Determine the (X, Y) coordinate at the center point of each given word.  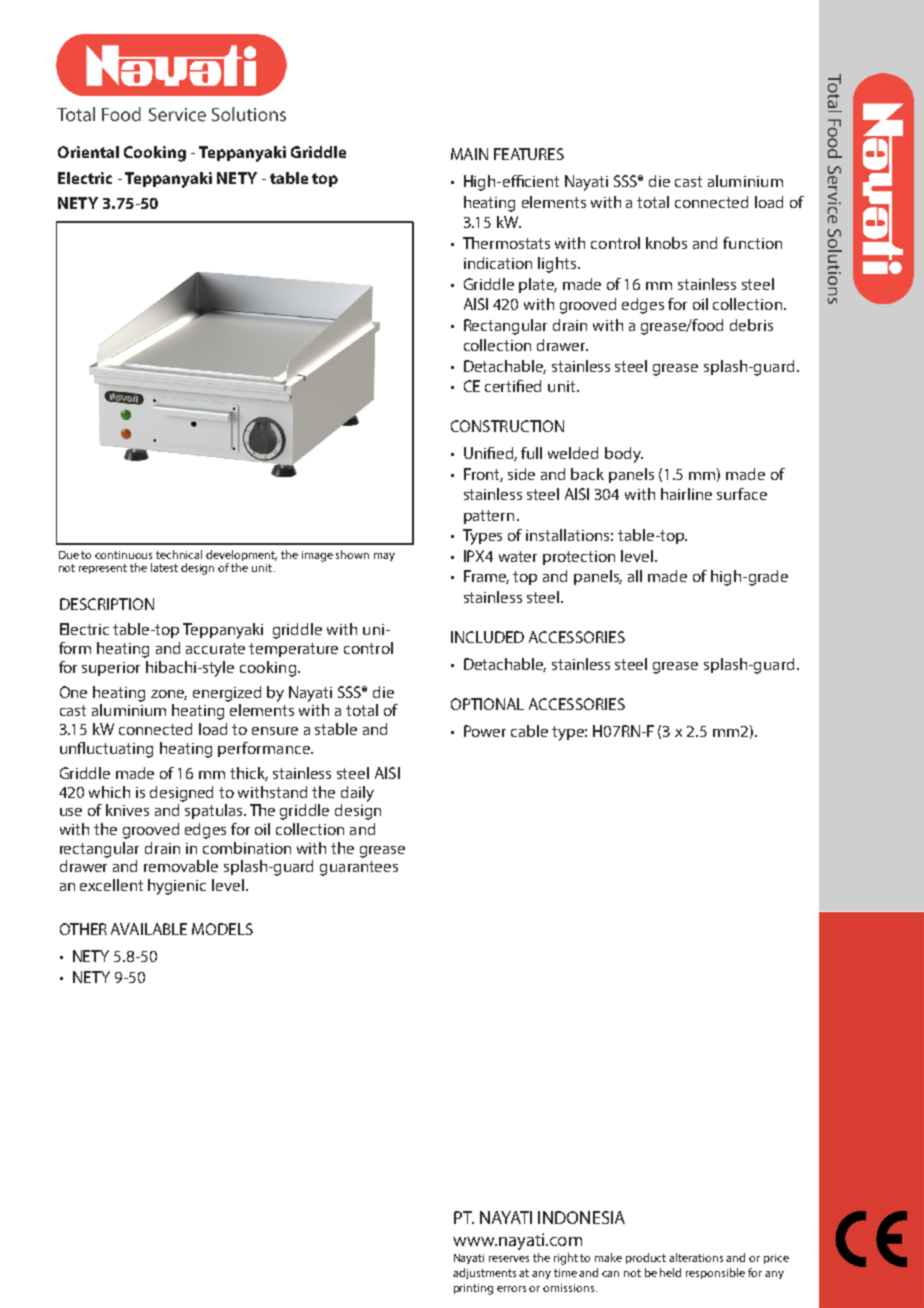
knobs (666, 243)
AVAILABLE (149, 929)
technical (179, 554)
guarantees (359, 868)
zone (169, 695)
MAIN (469, 154)
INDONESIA (581, 1217)
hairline (686, 494)
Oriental (88, 152)
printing (473, 1289)
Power (485, 731)
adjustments (484, 1273)
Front (483, 475)
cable (529, 731)
